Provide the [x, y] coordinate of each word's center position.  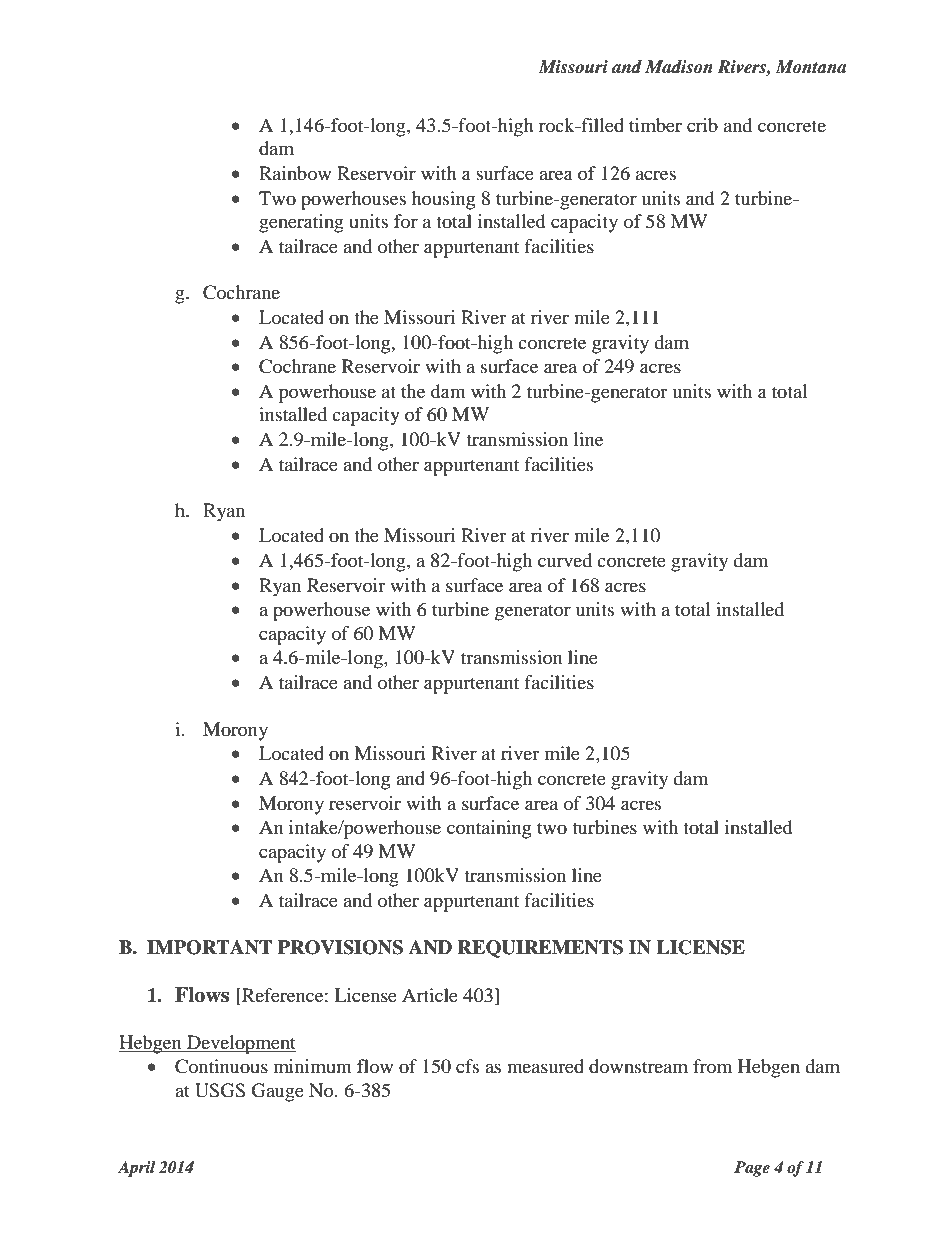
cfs [467, 1066]
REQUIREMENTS [540, 949]
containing [489, 829]
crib [702, 125]
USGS [220, 1090]
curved [565, 560]
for [406, 221]
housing [443, 200]
